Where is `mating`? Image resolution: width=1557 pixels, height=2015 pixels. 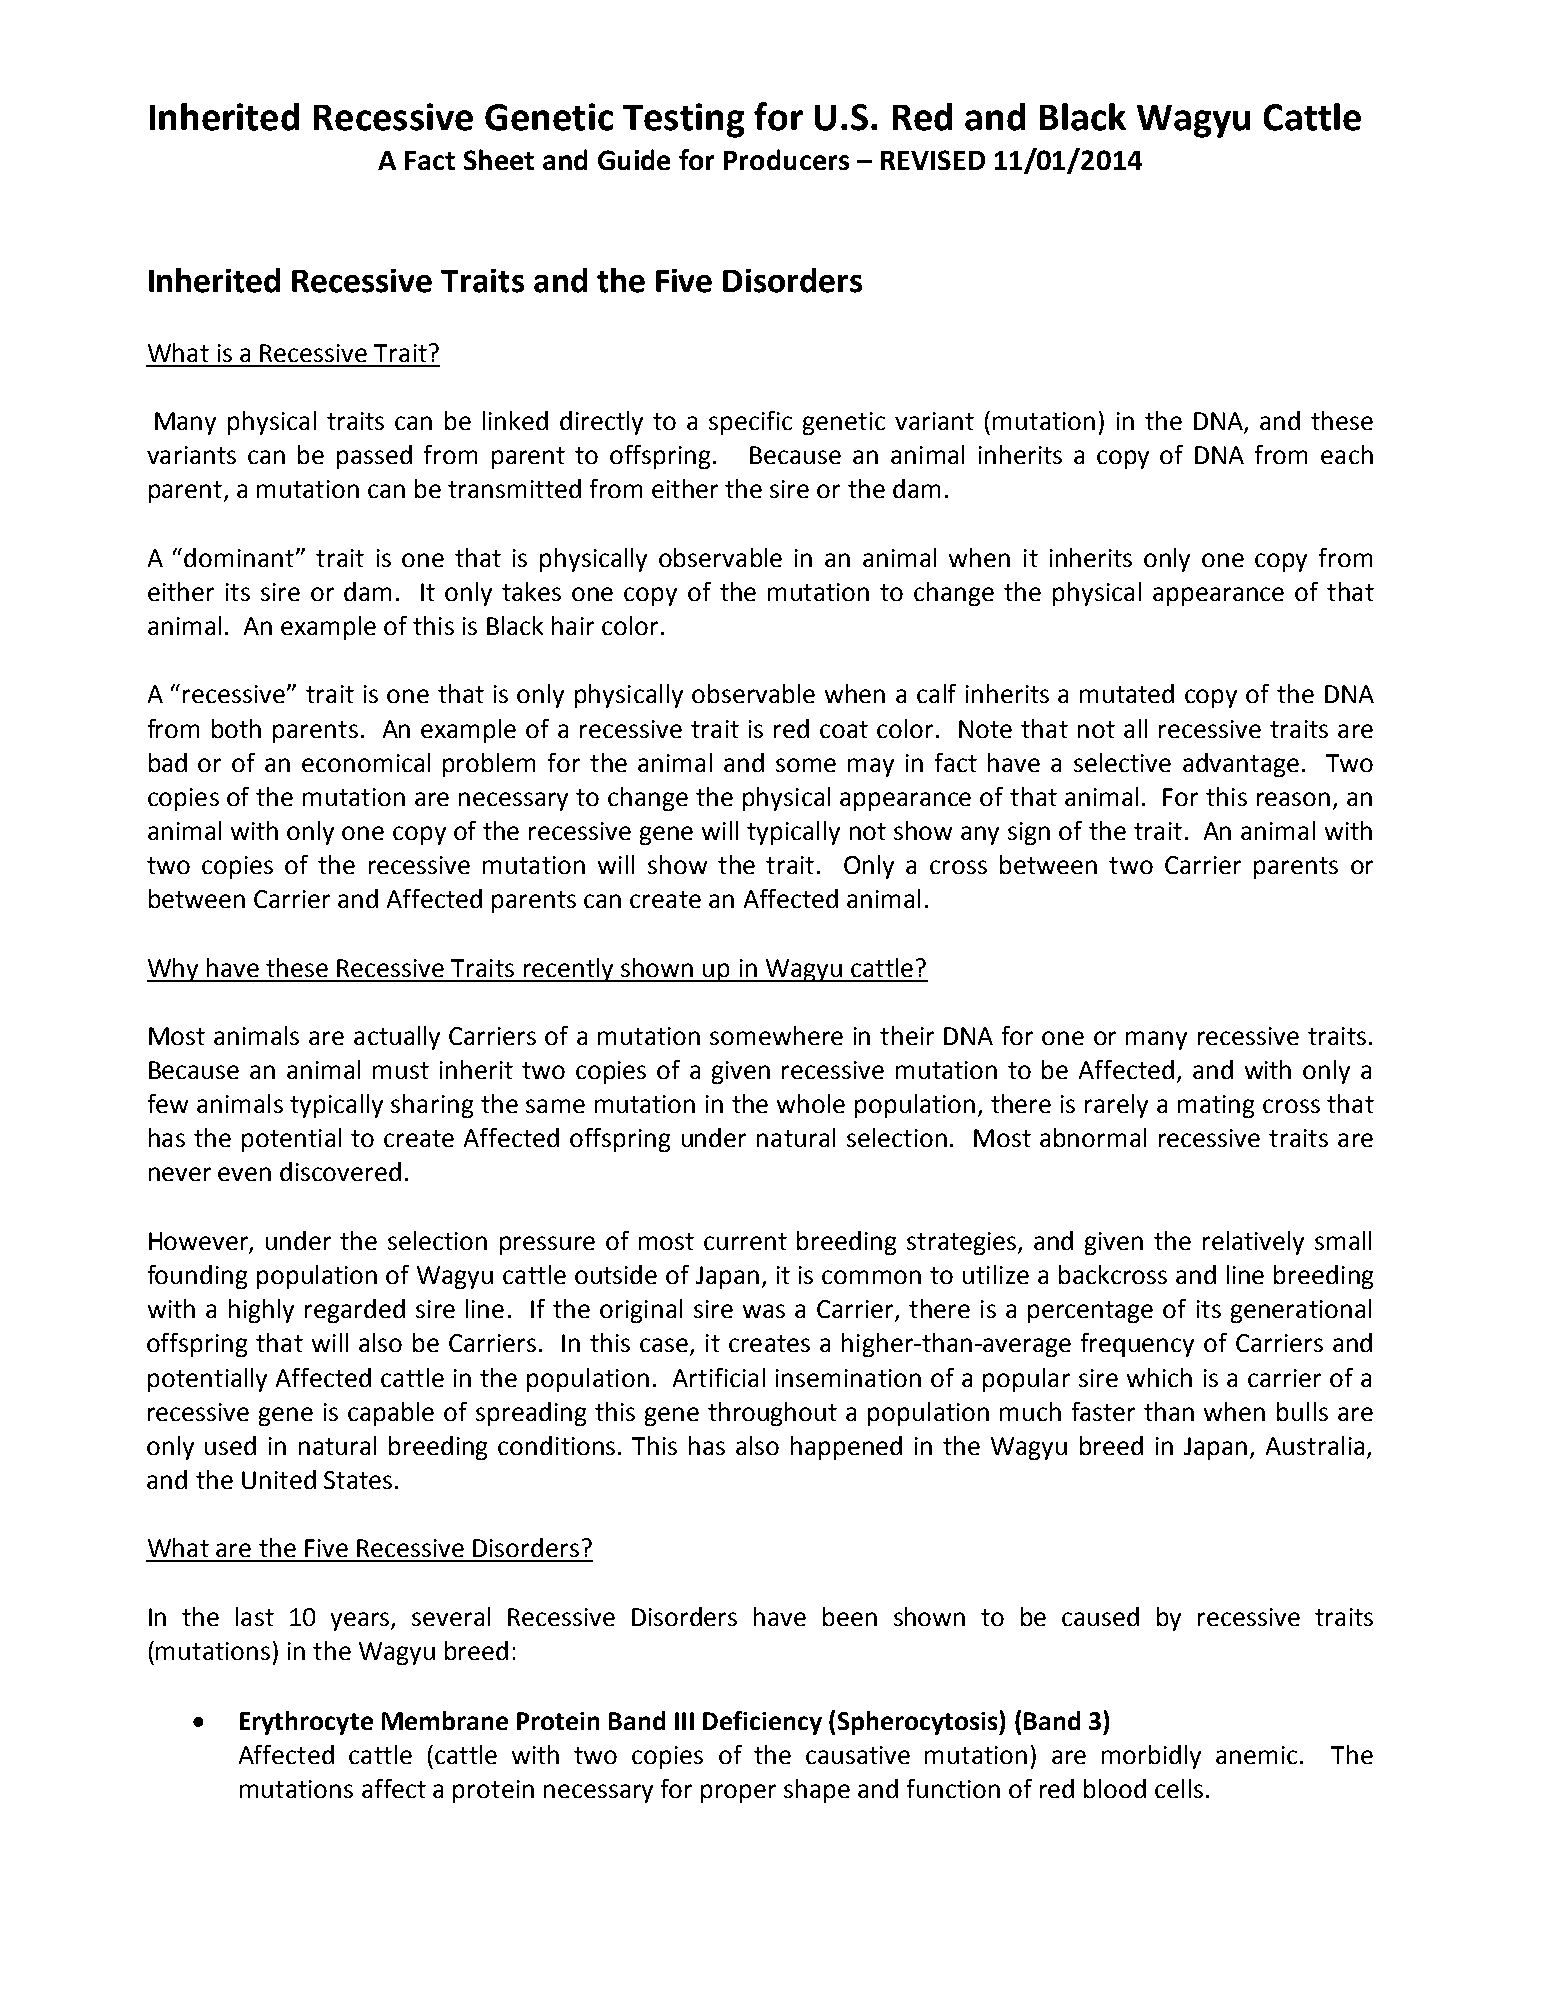
mating is located at coordinates (1216, 1106).
